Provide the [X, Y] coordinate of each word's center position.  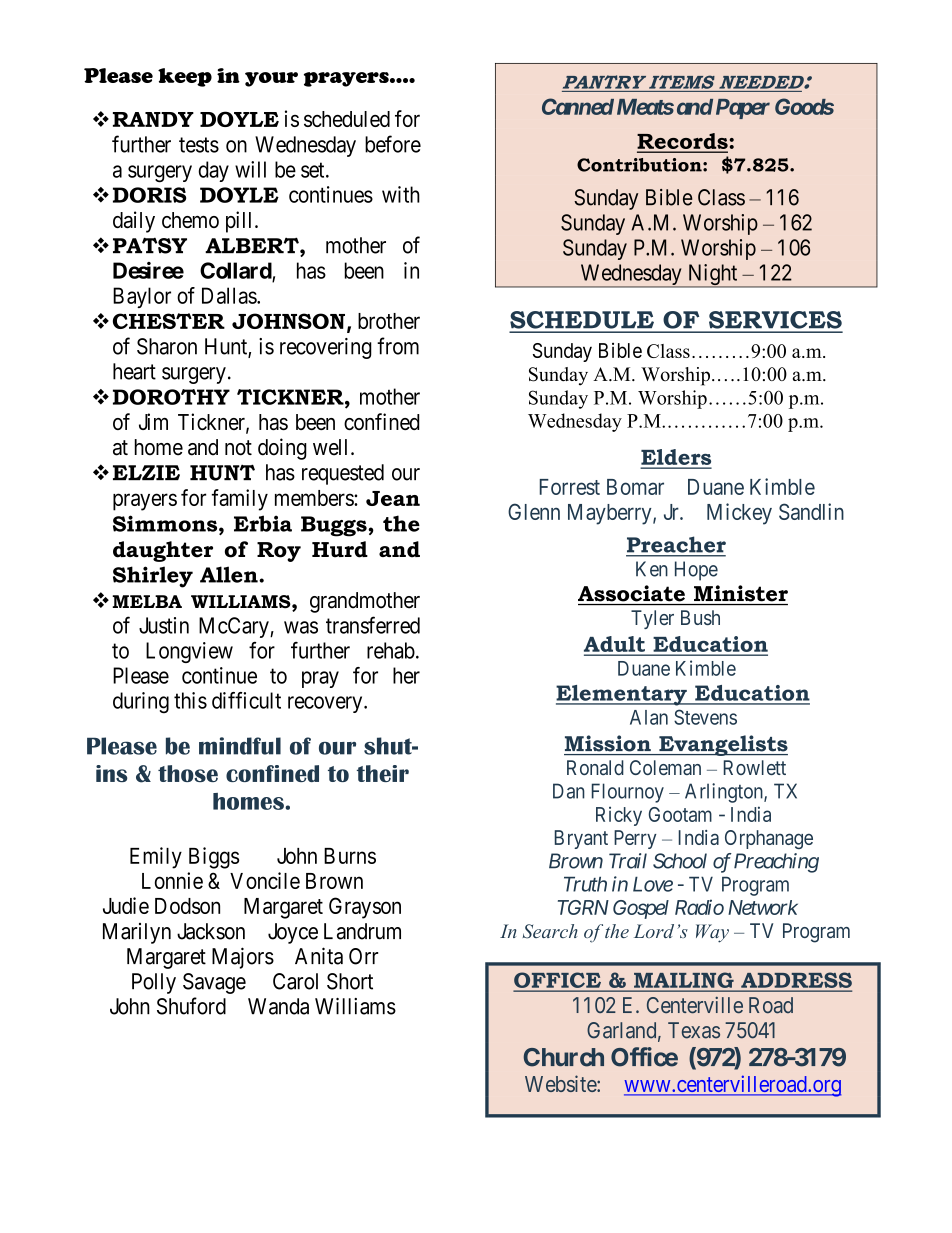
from [398, 346]
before [393, 144]
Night [712, 276]
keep [185, 77]
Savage [214, 983]
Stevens [705, 717]
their [383, 773]
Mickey [739, 514]
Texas [694, 1030]
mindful [240, 746]
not [238, 448]
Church [564, 1057]
